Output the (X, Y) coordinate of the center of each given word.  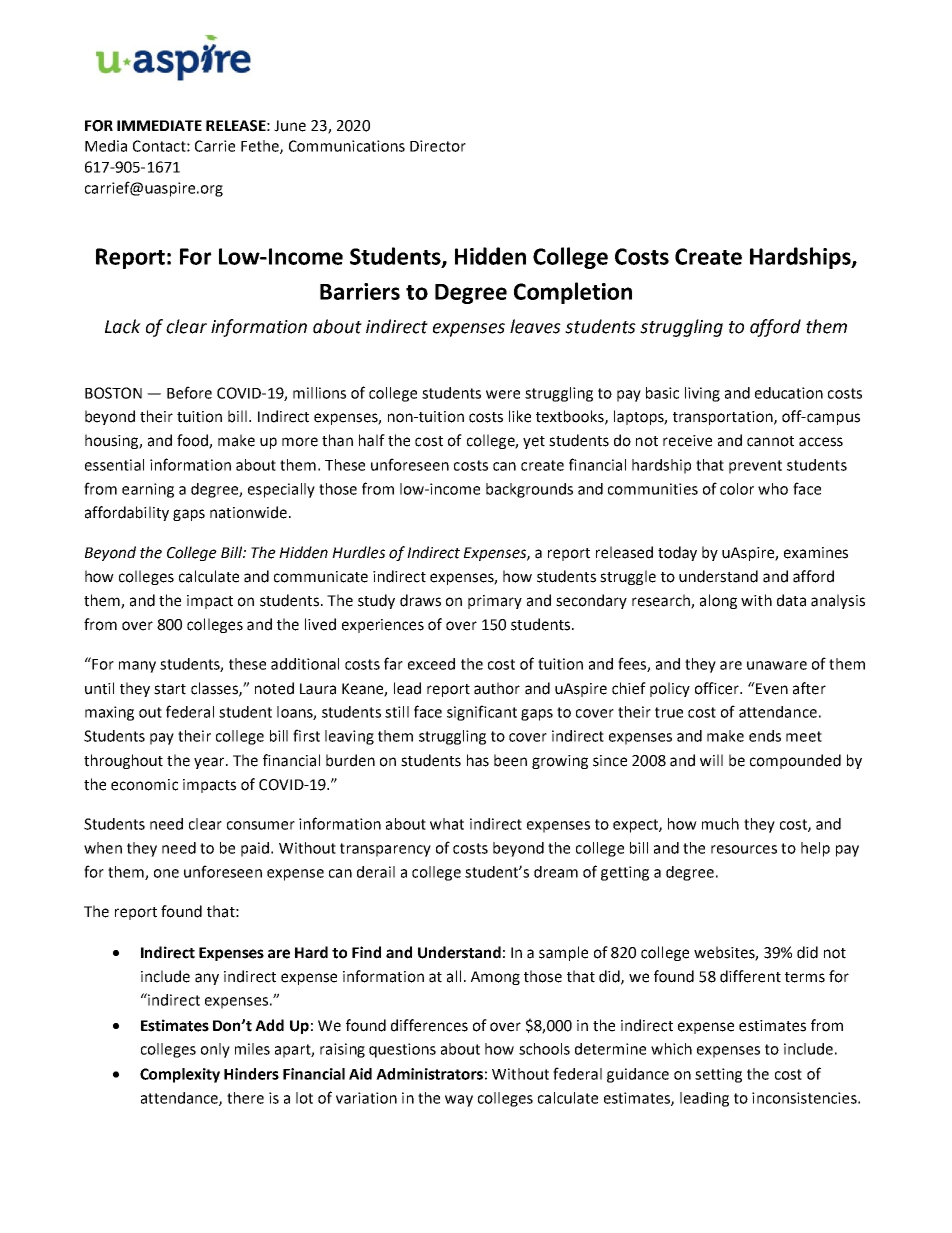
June (290, 126)
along (718, 601)
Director (438, 146)
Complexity (180, 1075)
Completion (573, 293)
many (137, 667)
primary (495, 602)
